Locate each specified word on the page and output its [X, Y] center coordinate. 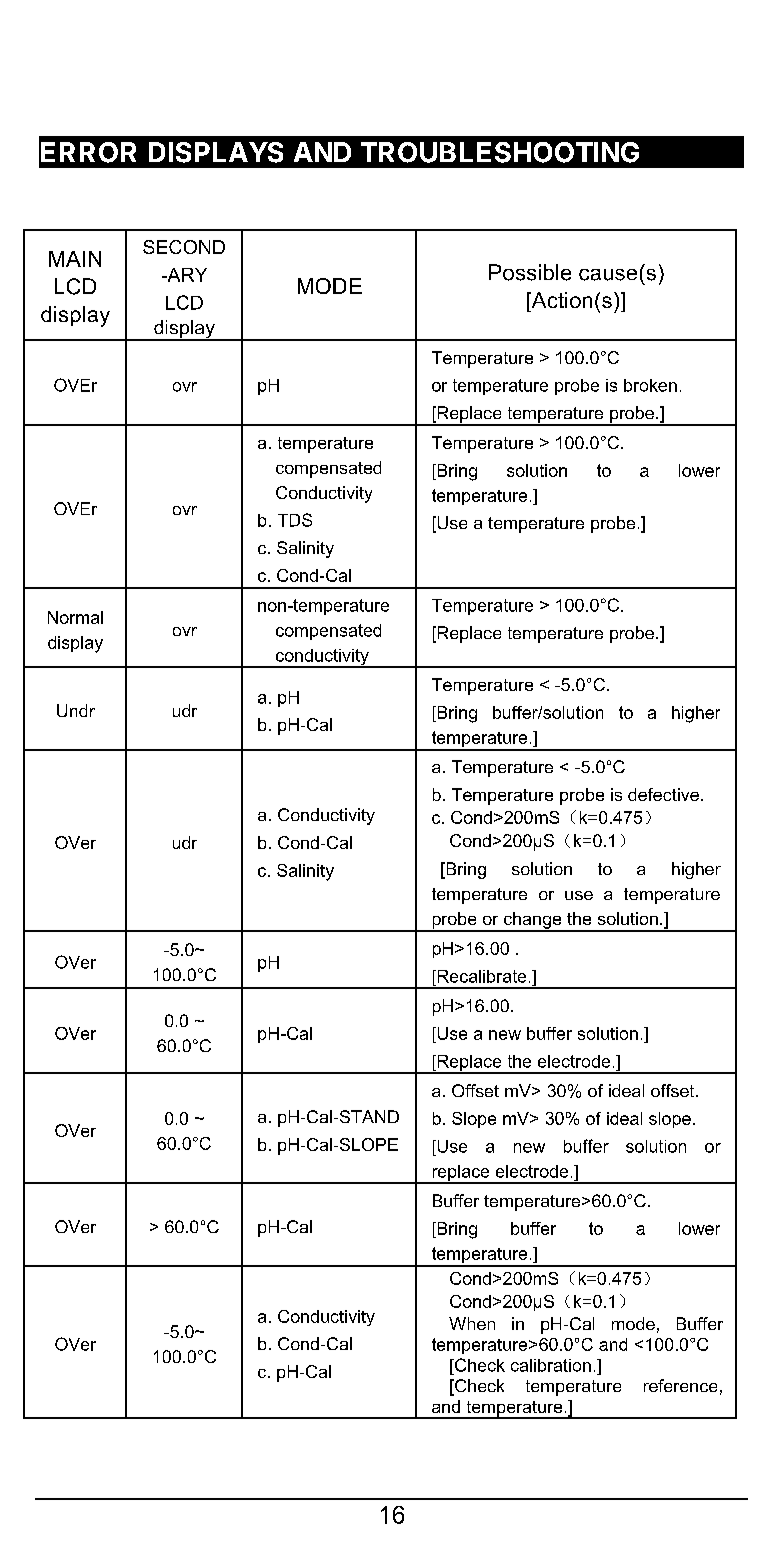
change [532, 921]
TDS [295, 520]
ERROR [88, 152]
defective [663, 794]
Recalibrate [480, 976]
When [472, 1323]
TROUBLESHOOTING [500, 152]
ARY [186, 275]
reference [680, 1385]
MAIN [75, 259]
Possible [530, 272]
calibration [551, 1365]
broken [650, 385]
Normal [75, 617]
